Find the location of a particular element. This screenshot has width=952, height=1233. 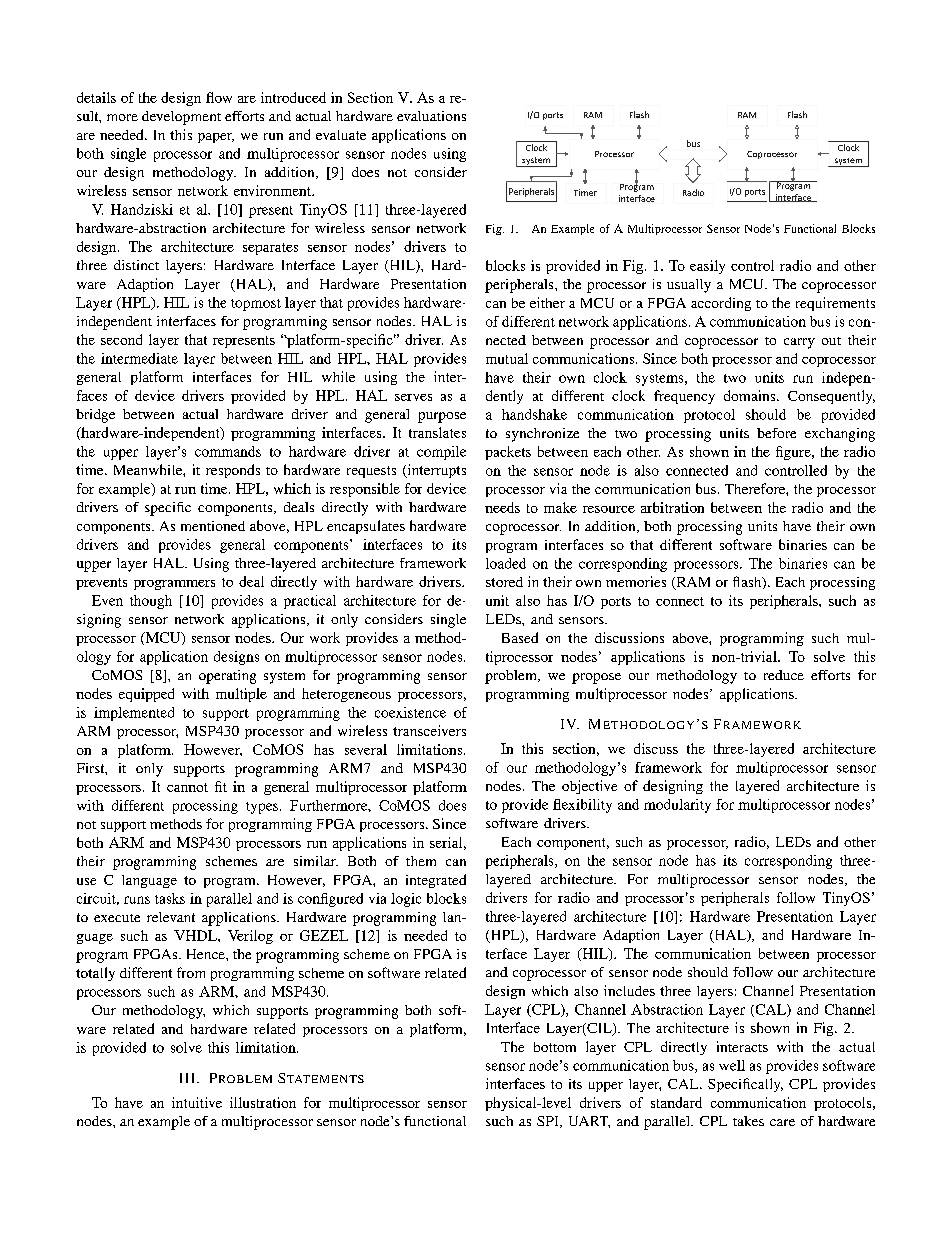

before is located at coordinates (776, 433).
